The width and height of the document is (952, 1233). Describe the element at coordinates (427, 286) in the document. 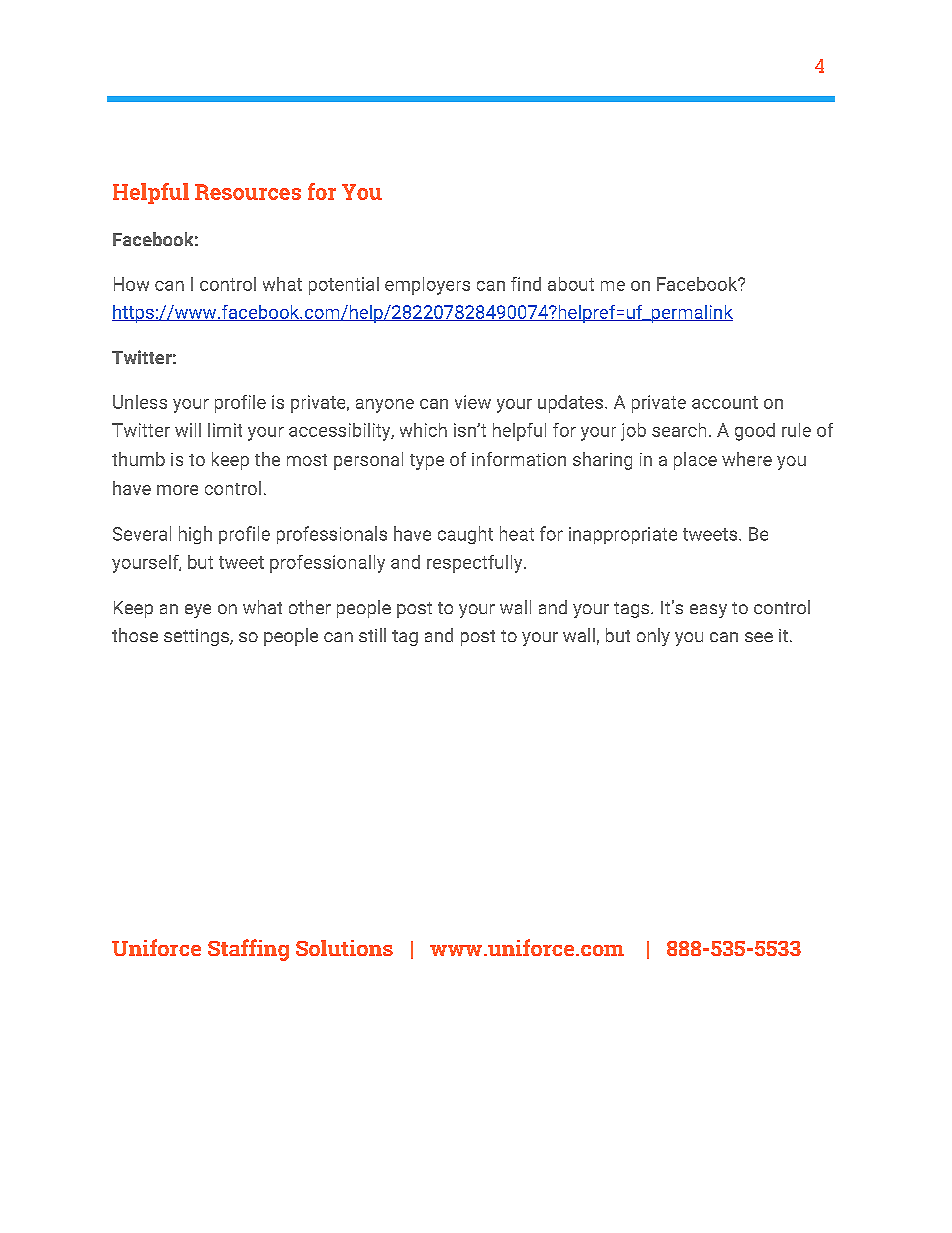

I see `employers` at that location.
